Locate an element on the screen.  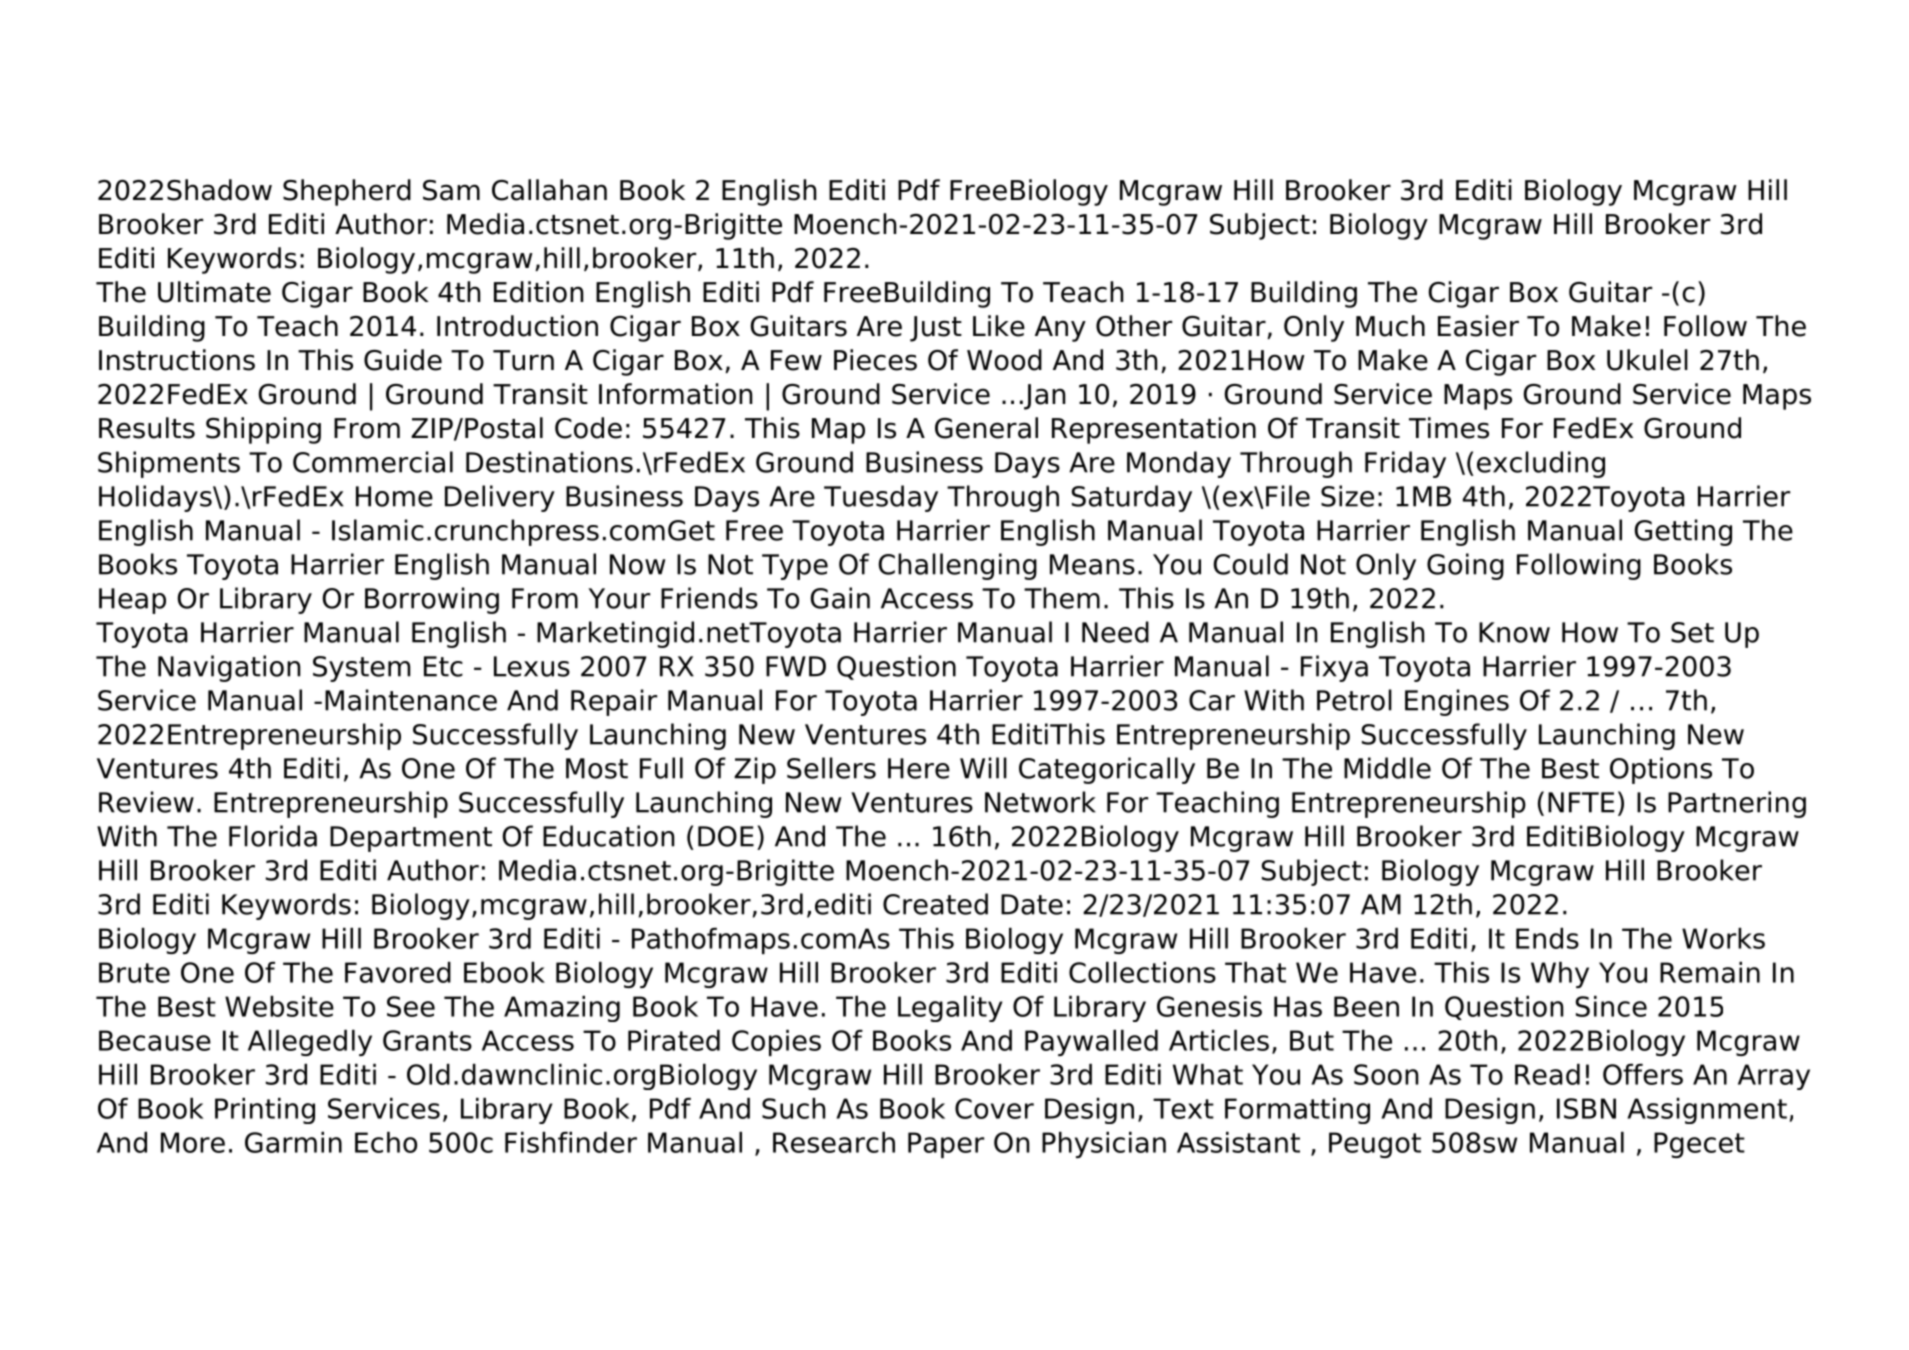
Easier is located at coordinates (1478, 326).
